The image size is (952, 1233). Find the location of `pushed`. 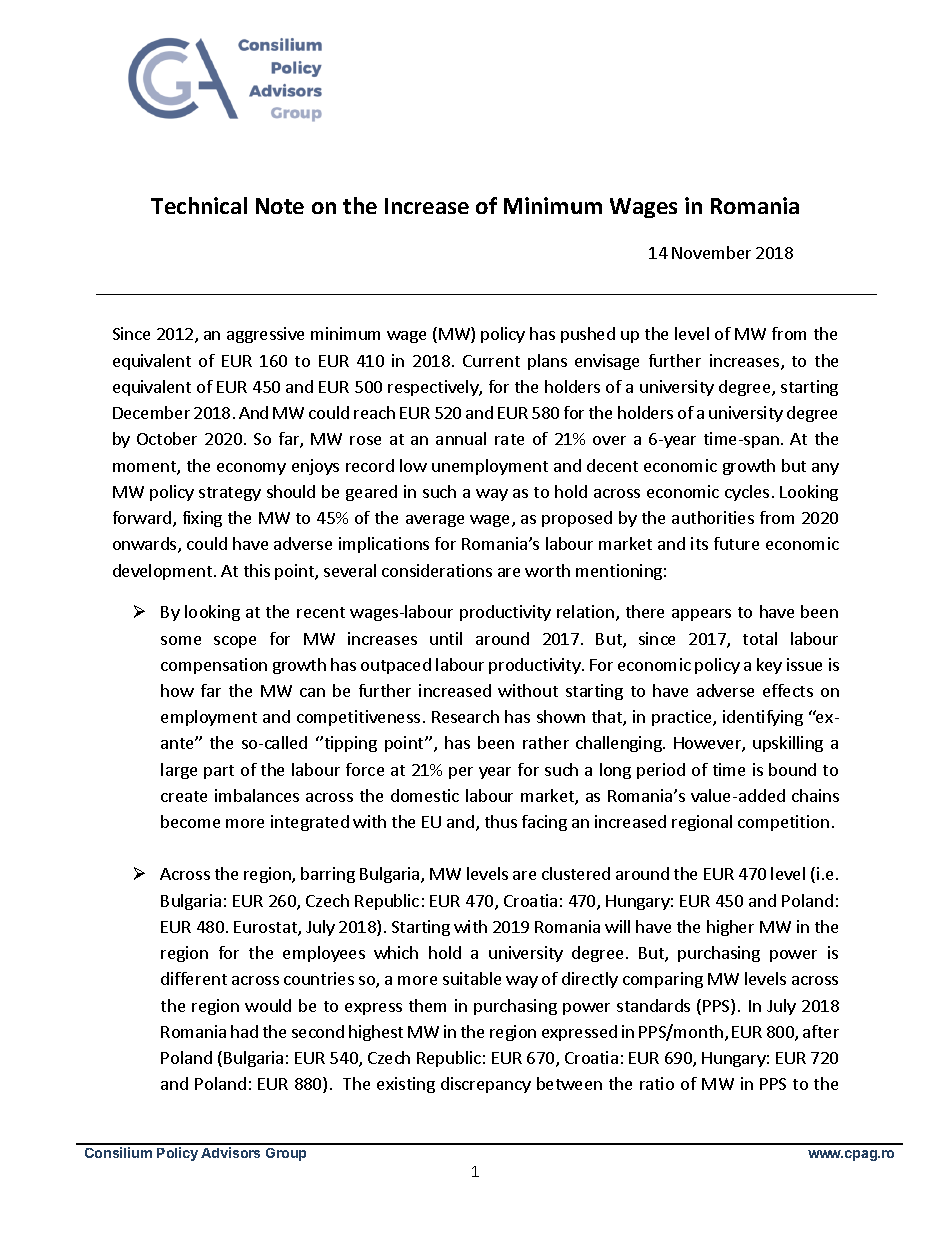

pushed is located at coordinates (588, 335).
